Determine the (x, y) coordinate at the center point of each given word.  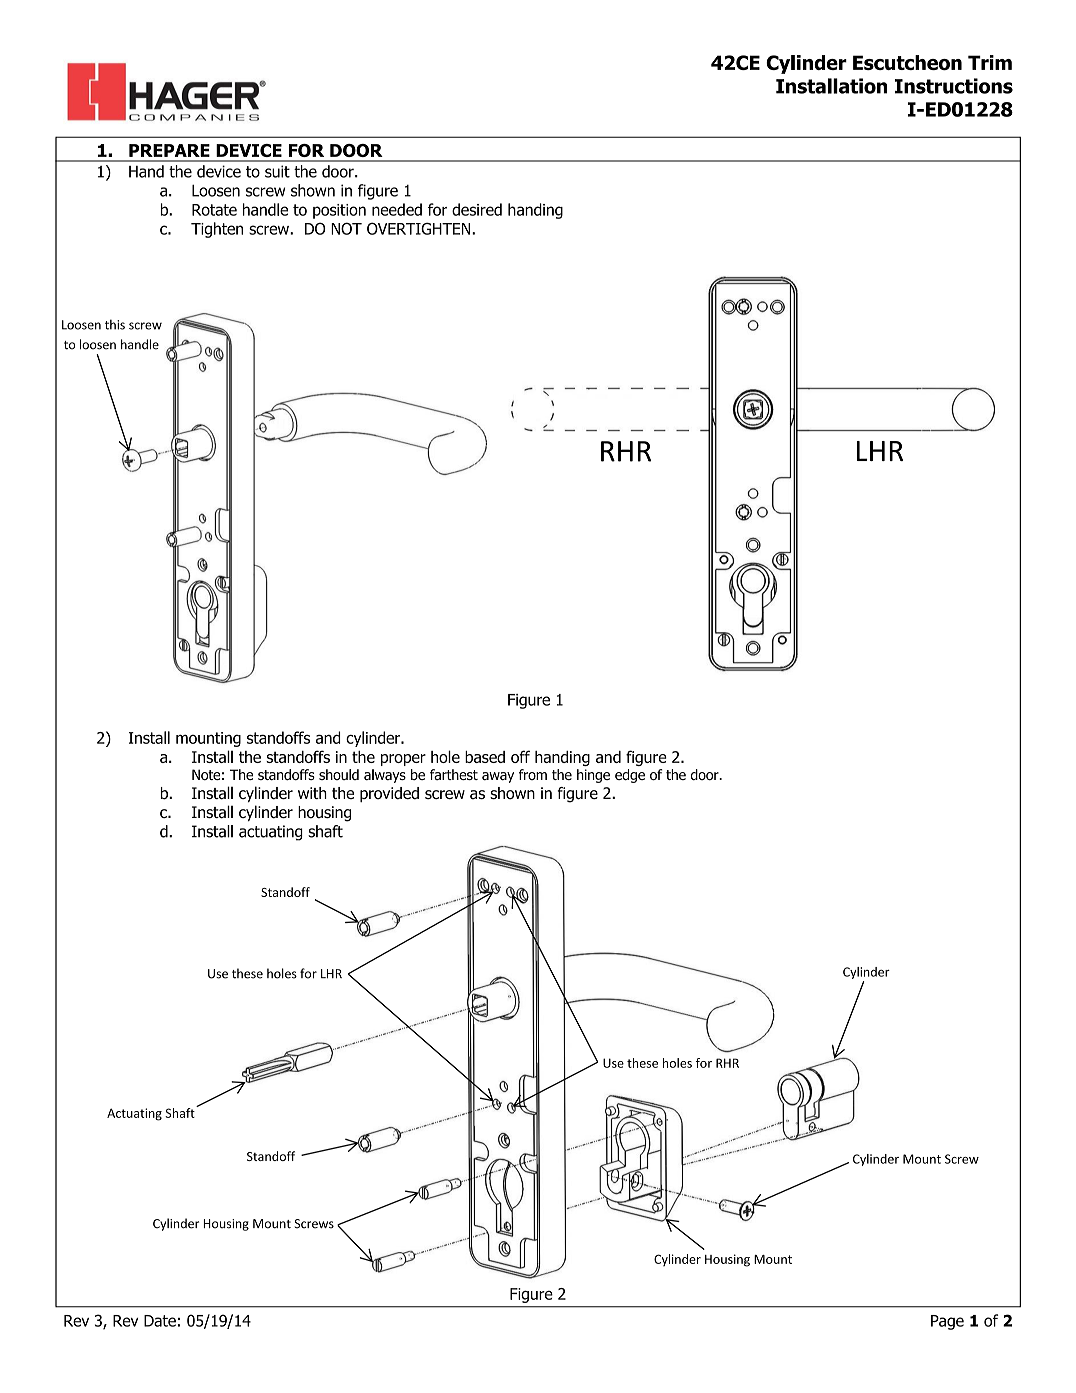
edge (630, 776)
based (485, 757)
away (498, 777)
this (115, 324)
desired (477, 209)
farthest (454, 774)
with (312, 793)
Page (947, 1322)
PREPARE (169, 150)
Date (160, 1321)
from (533, 774)
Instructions (954, 86)
